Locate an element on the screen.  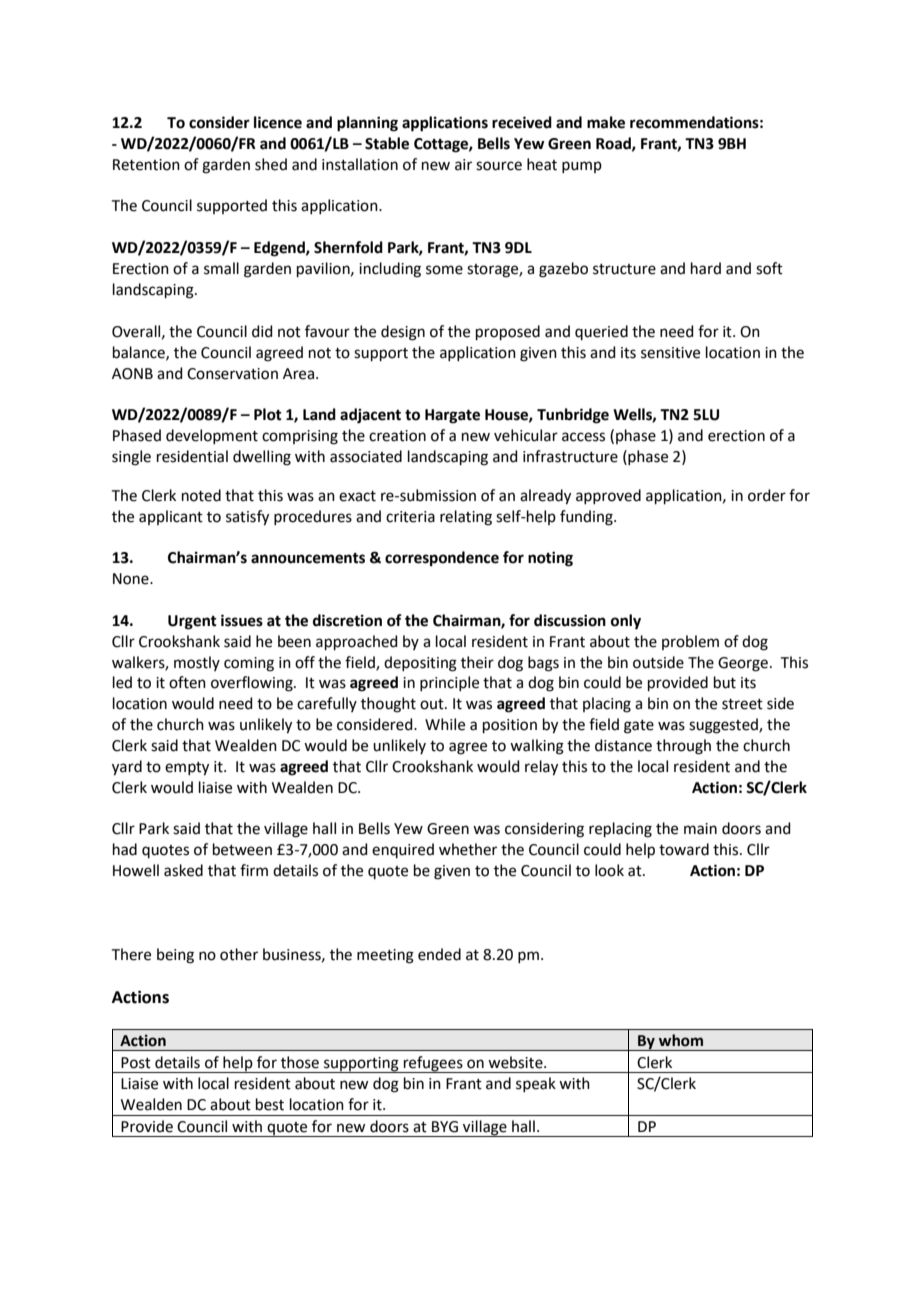
creation is located at coordinates (397, 436).
